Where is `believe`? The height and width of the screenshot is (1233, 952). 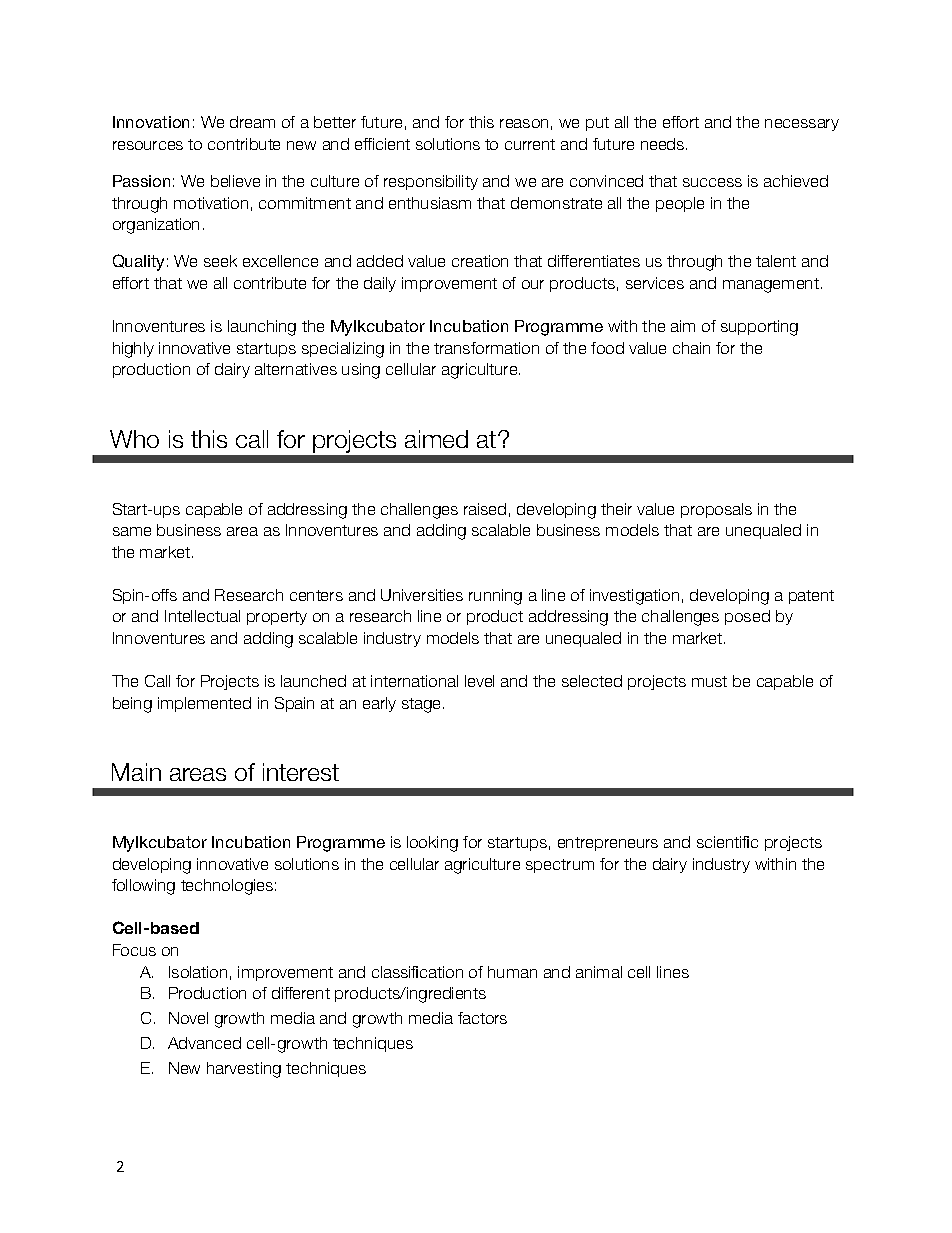
believe is located at coordinates (235, 181).
